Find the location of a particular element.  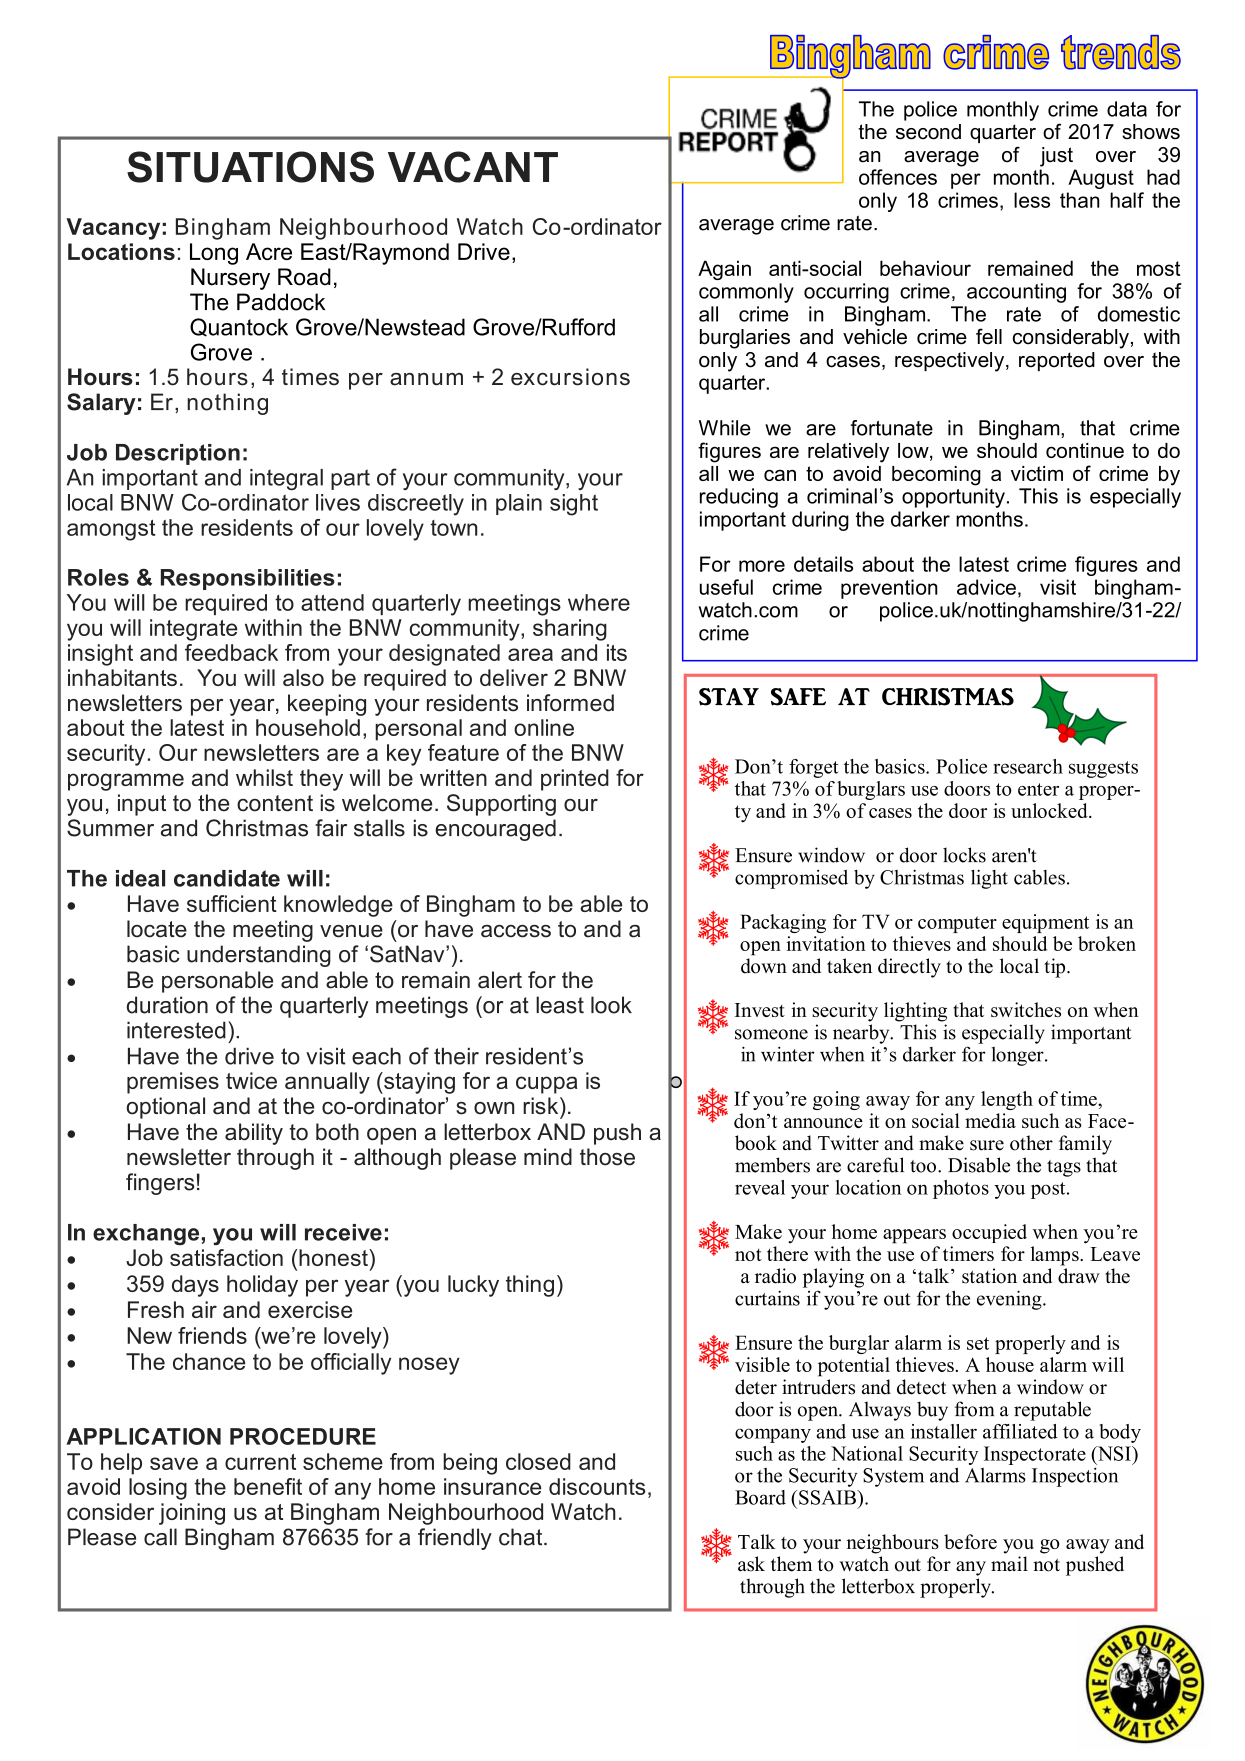

discounts is located at coordinates (597, 1486).
